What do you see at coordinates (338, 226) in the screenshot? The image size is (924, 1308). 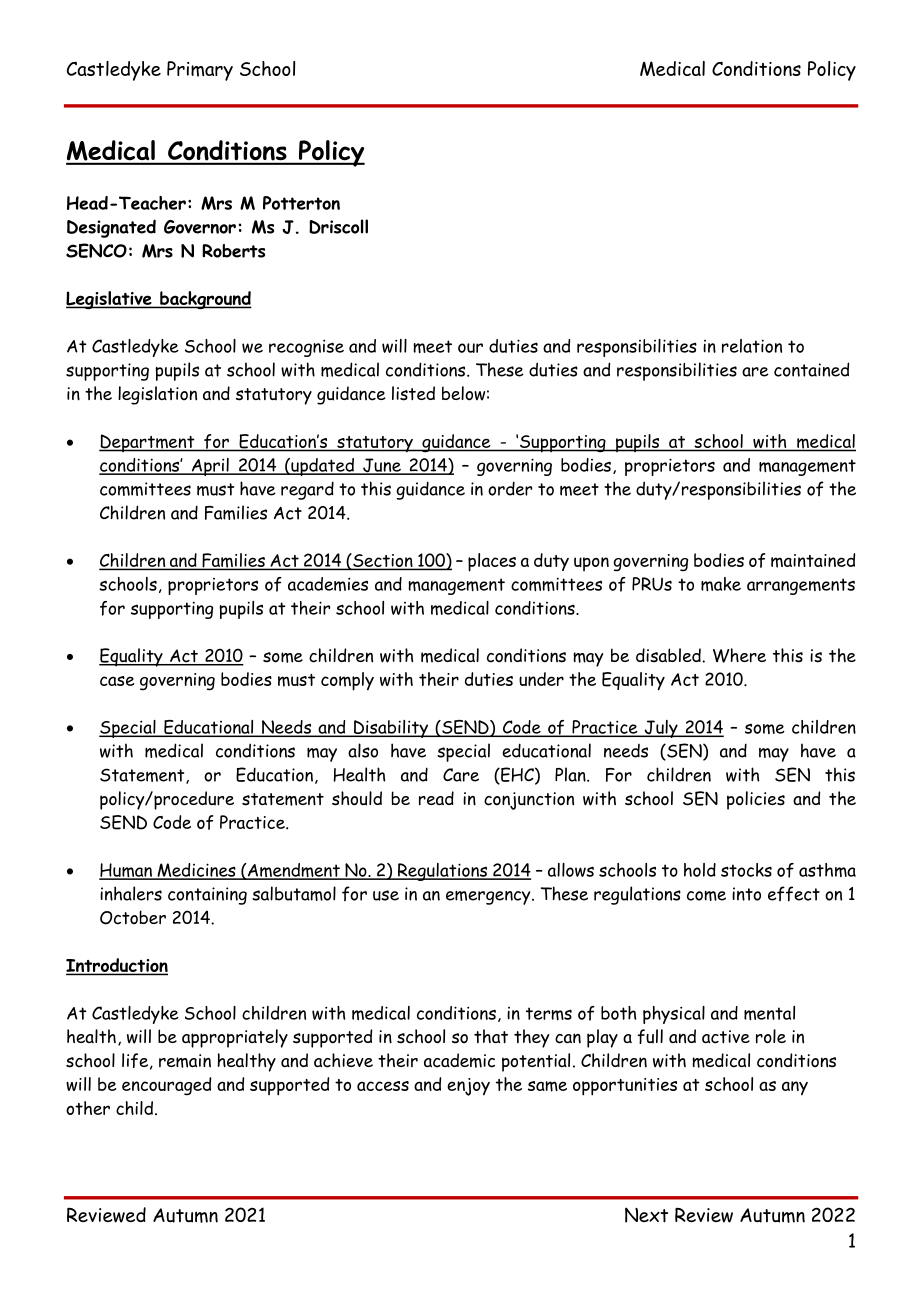 I see `Driscoll` at bounding box center [338, 226].
